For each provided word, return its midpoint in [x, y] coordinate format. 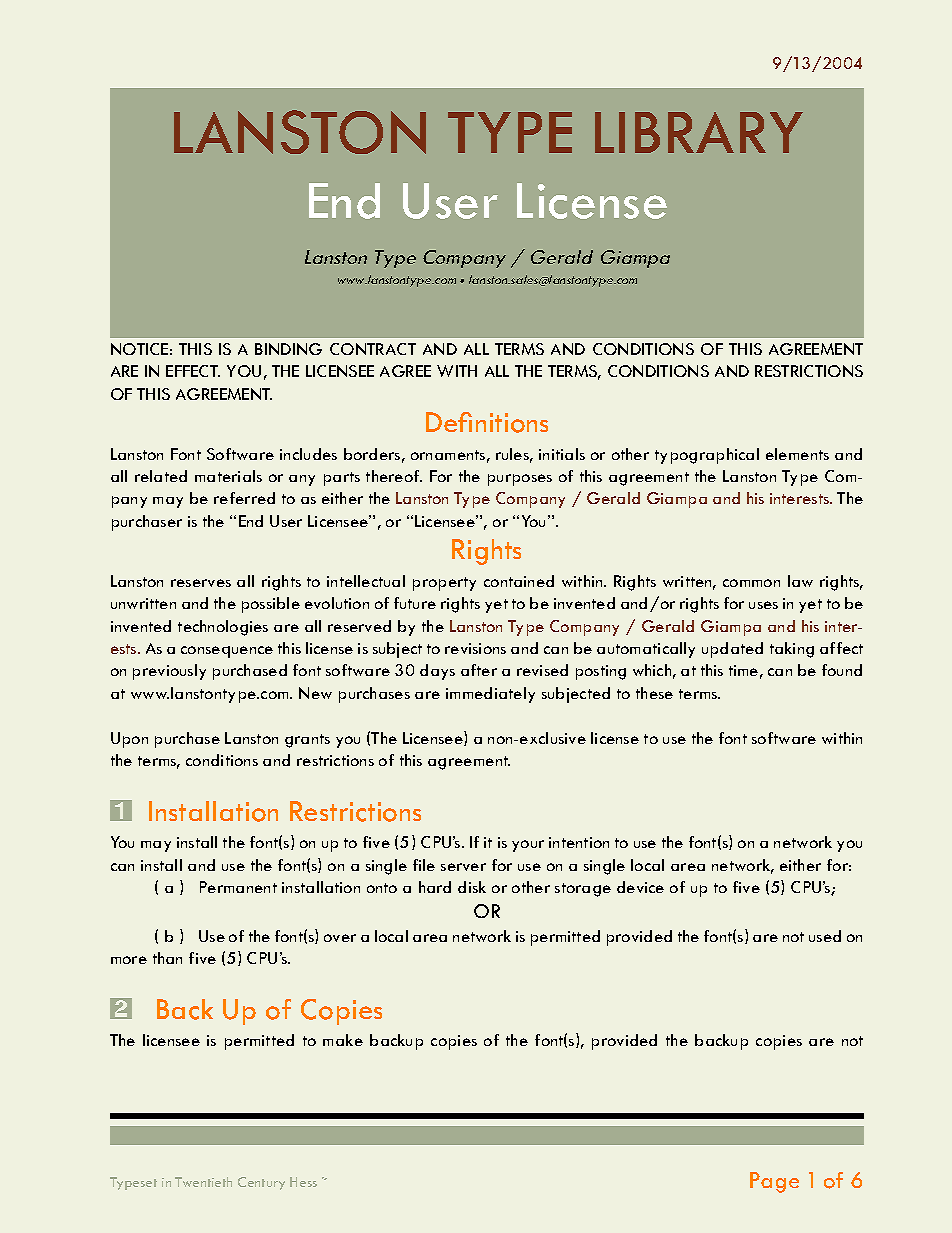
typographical [707, 456]
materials [228, 476]
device [640, 887]
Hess [303, 1182]
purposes [520, 480]
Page [774, 1182]
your [528, 846]
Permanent [238, 887]
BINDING [288, 349]
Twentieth [203, 1182]
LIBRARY [699, 132]
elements [797, 454]
